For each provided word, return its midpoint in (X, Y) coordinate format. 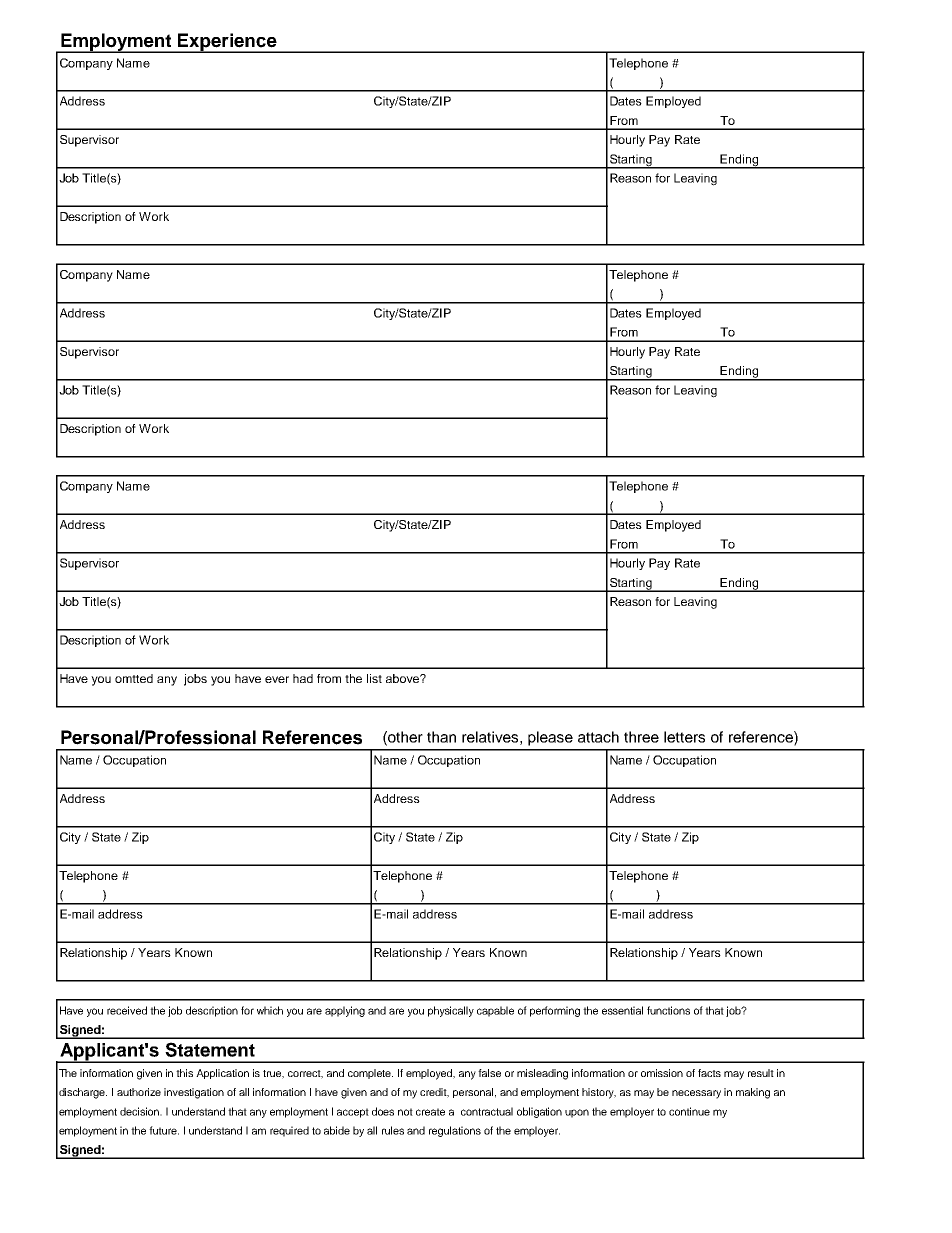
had (303, 678)
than (441, 737)
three (641, 737)
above (403, 678)
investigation (194, 1093)
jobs (195, 680)
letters (684, 737)
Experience (227, 43)
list (374, 678)
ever (277, 679)
